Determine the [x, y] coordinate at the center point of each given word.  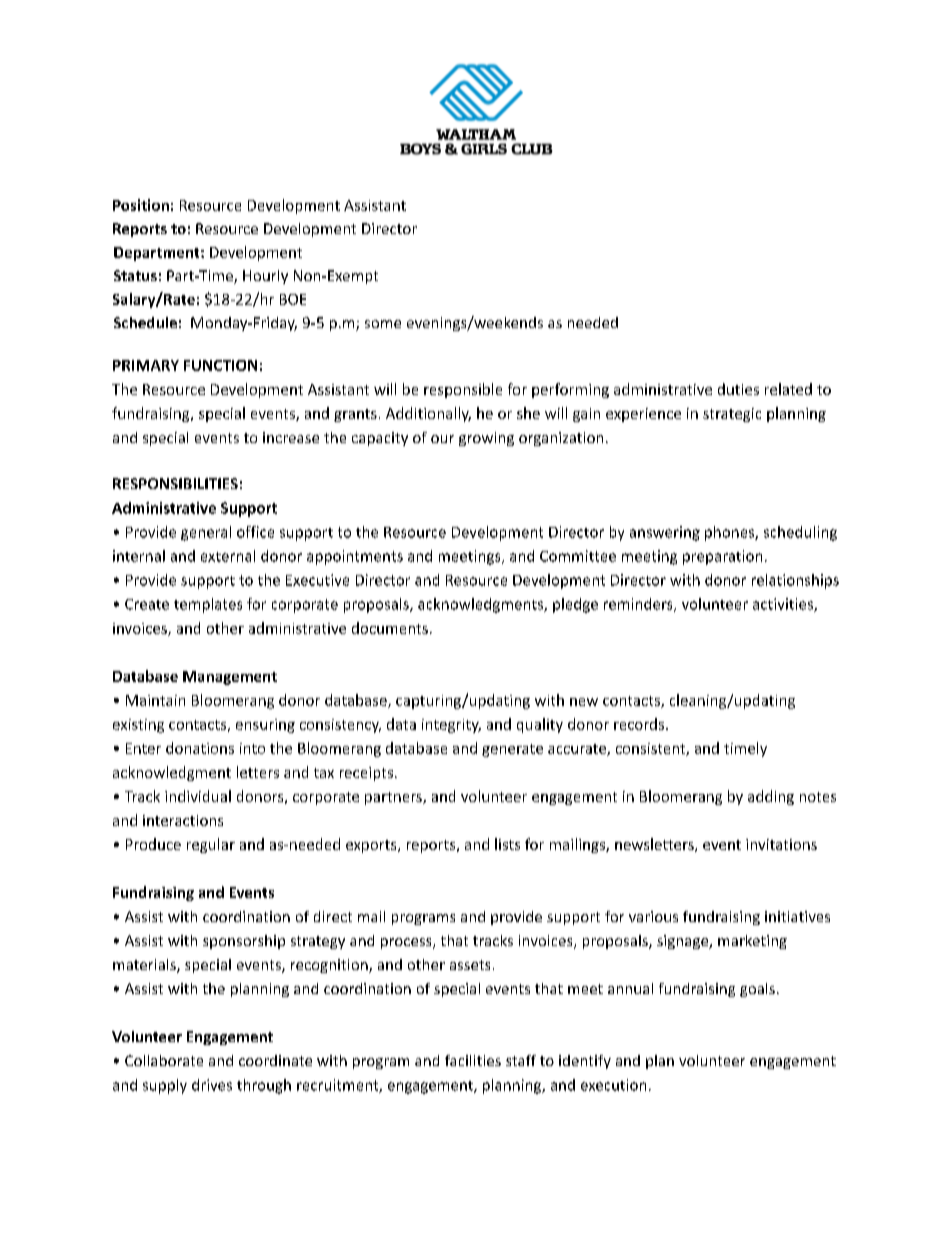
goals [757, 990]
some [383, 324]
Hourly [265, 277]
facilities [473, 1060]
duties [738, 389]
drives [212, 1085]
